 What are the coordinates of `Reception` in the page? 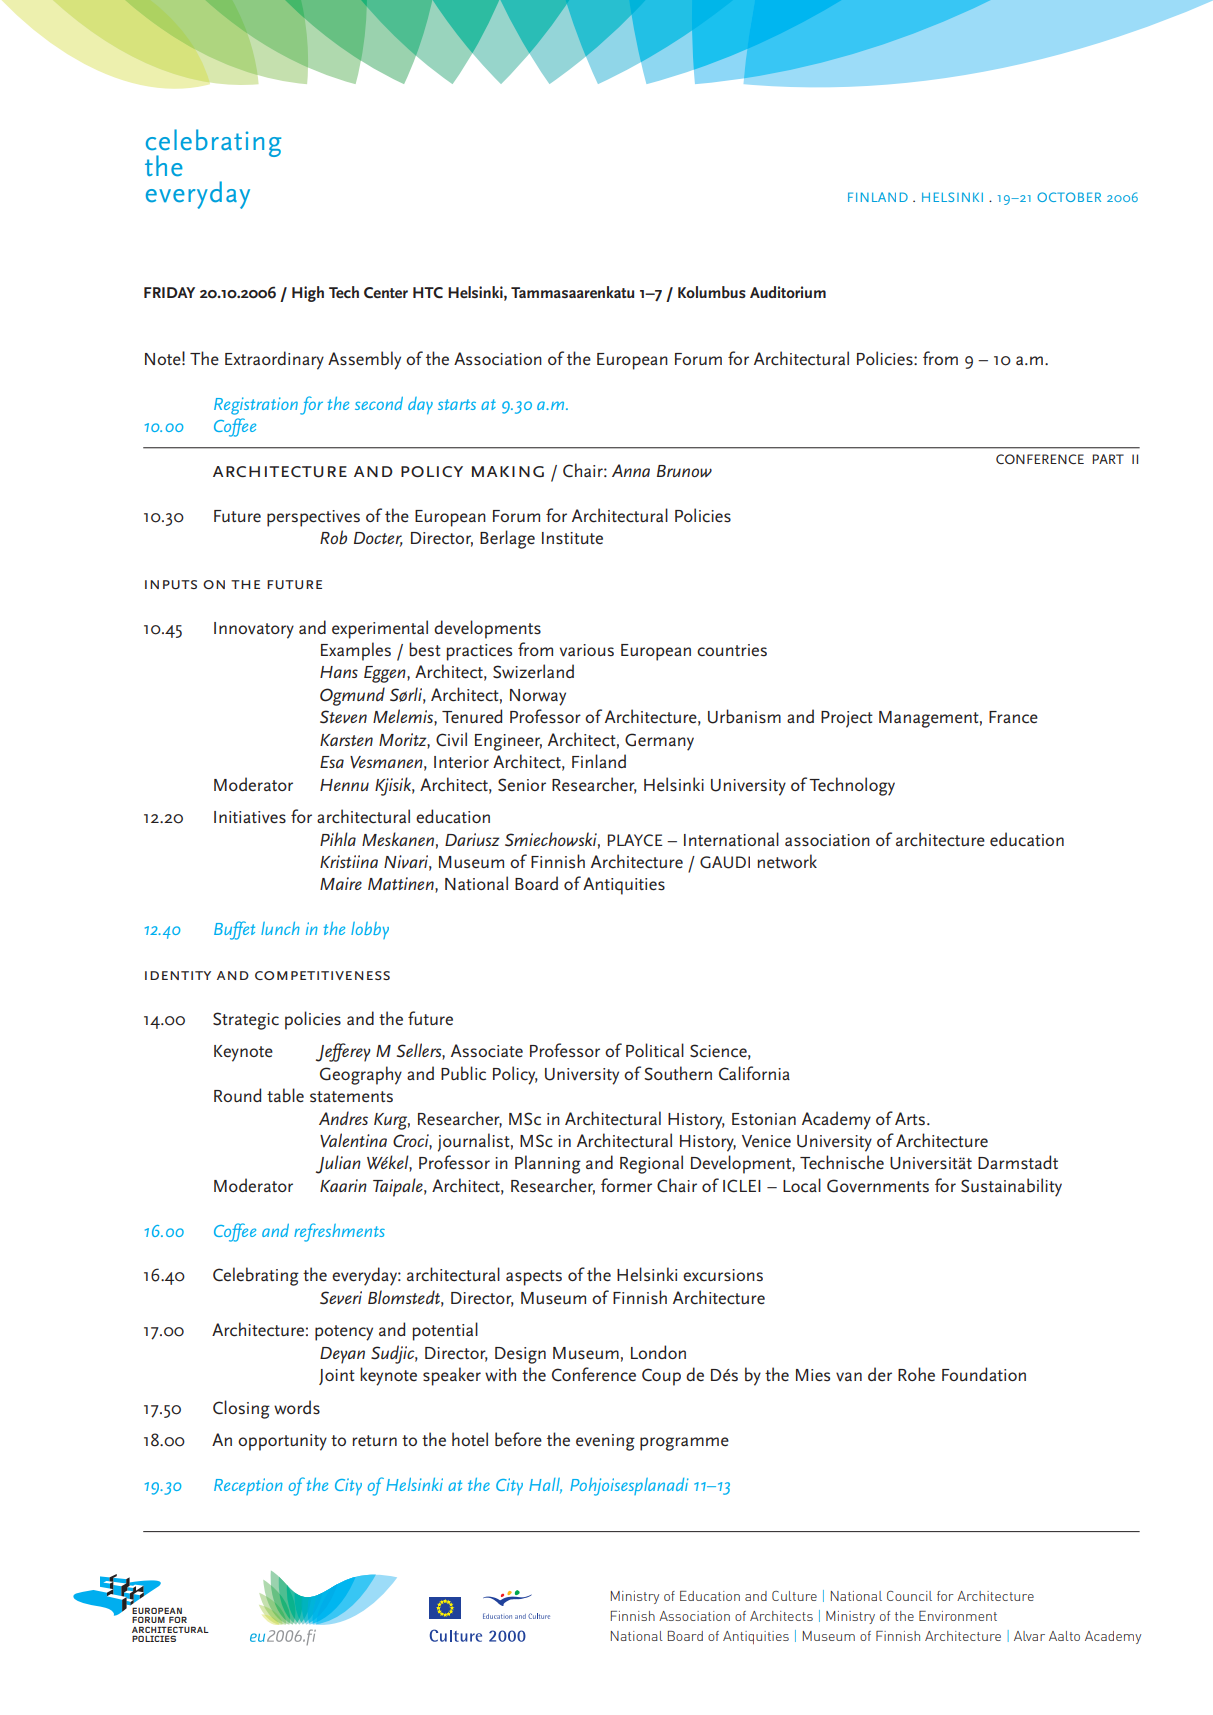 It's located at (248, 1486).
